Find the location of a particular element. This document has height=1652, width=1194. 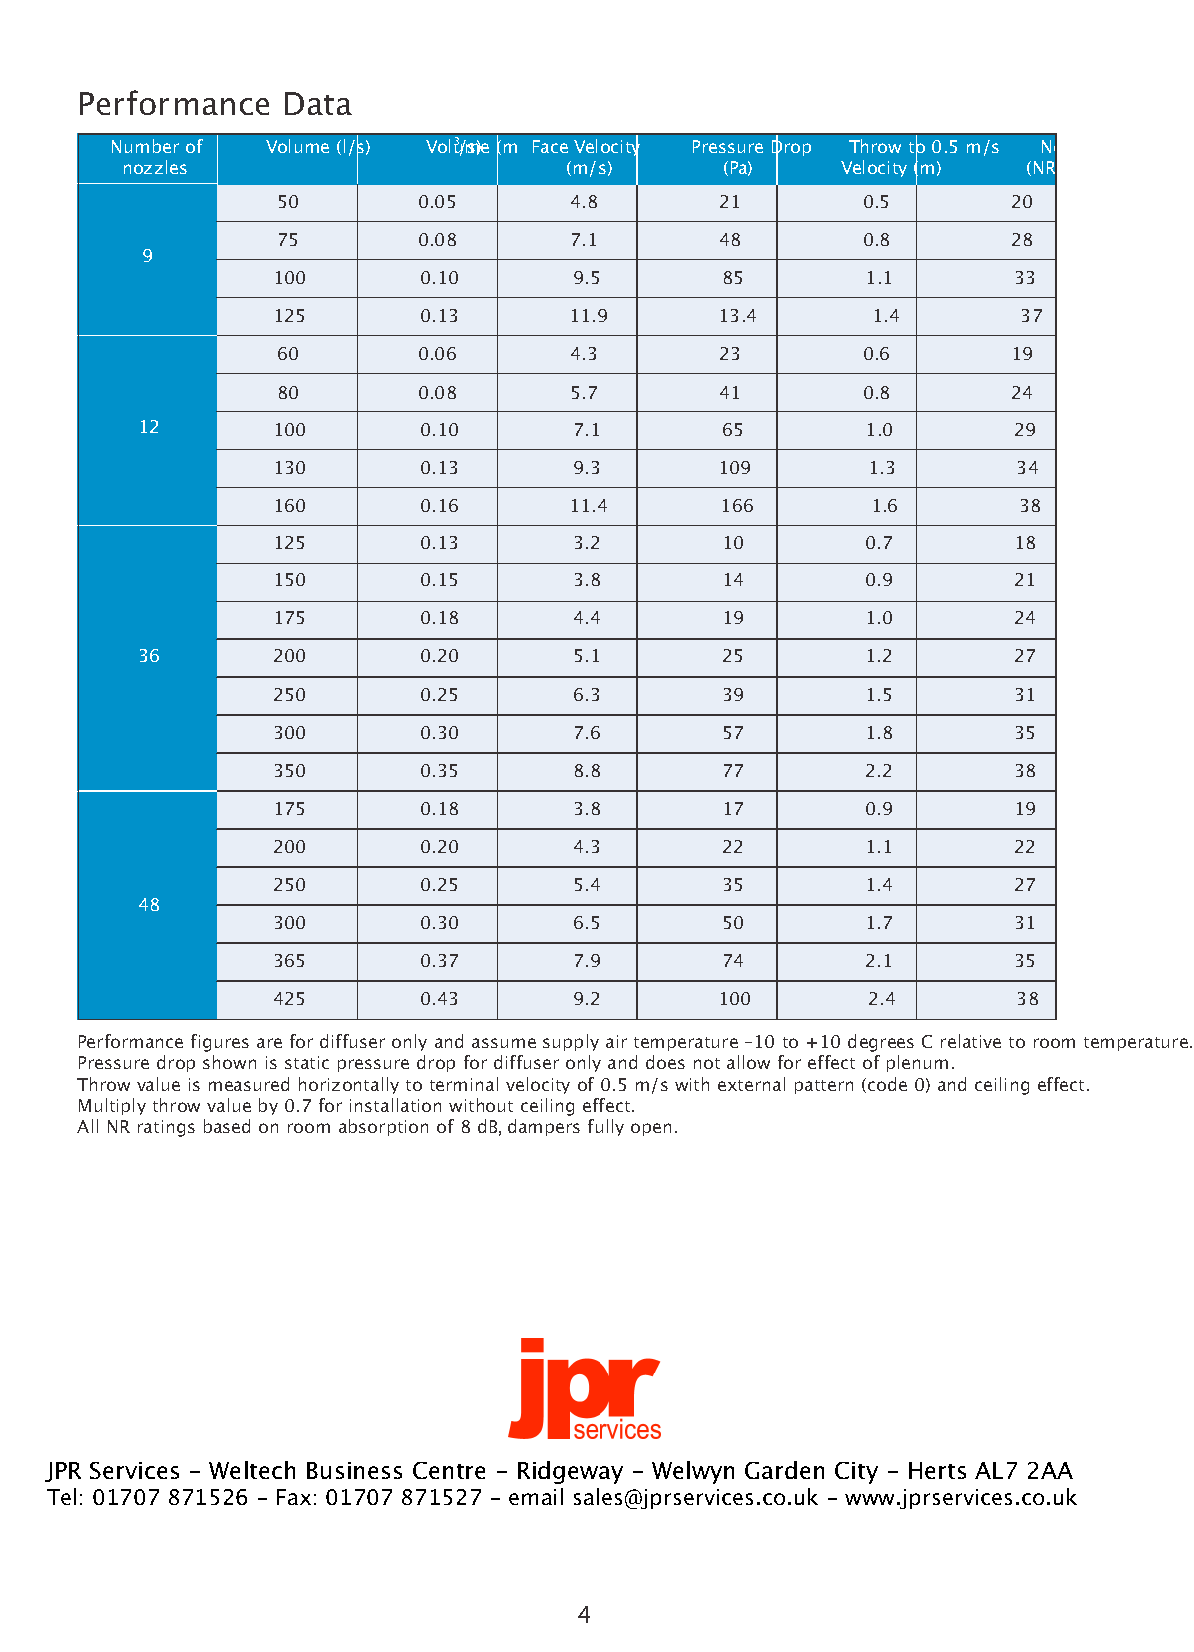

Data is located at coordinates (318, 103).
